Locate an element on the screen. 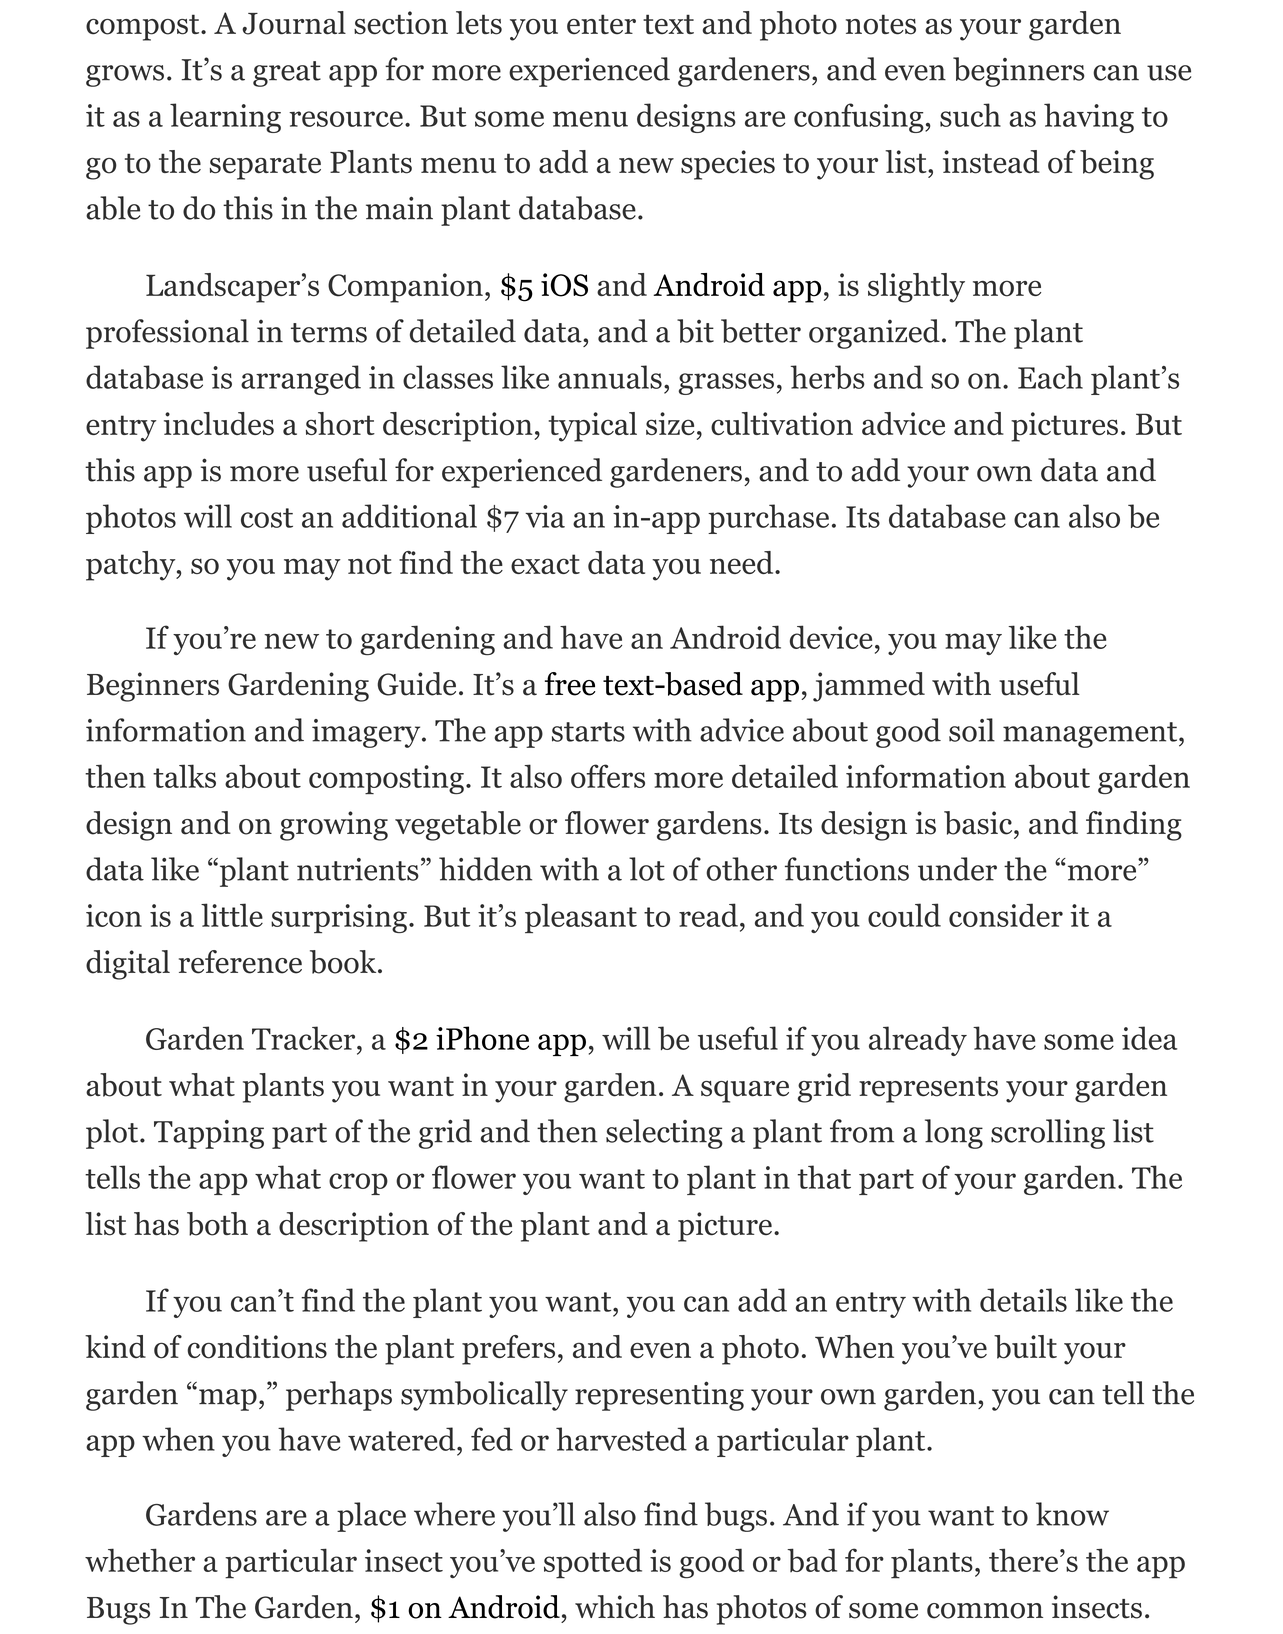 This screenshot has width=1283, height=1634. offers is located at coordinates (608, 776).
